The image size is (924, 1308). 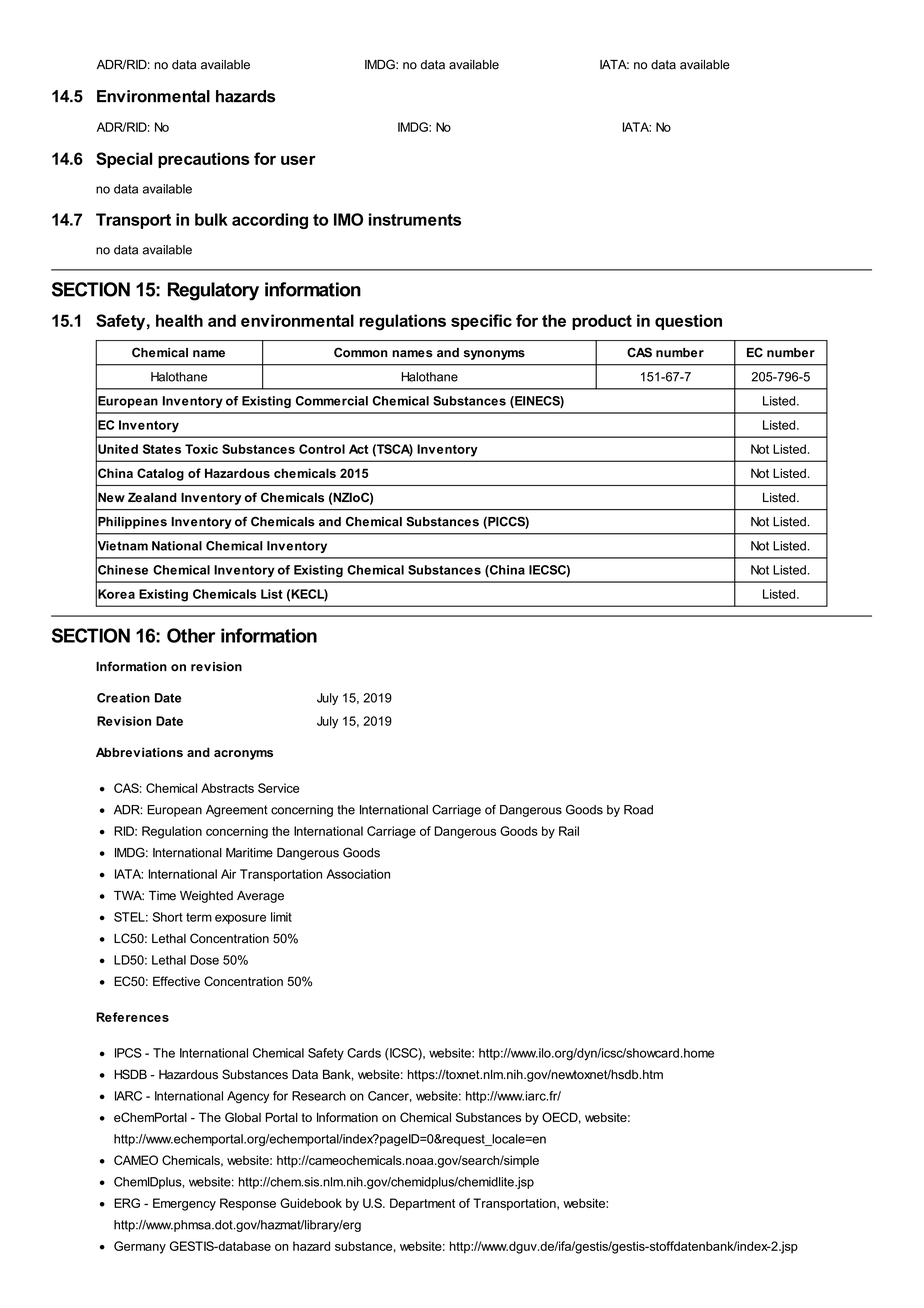 I want to click on Department, so click(x=422, y=1204).
